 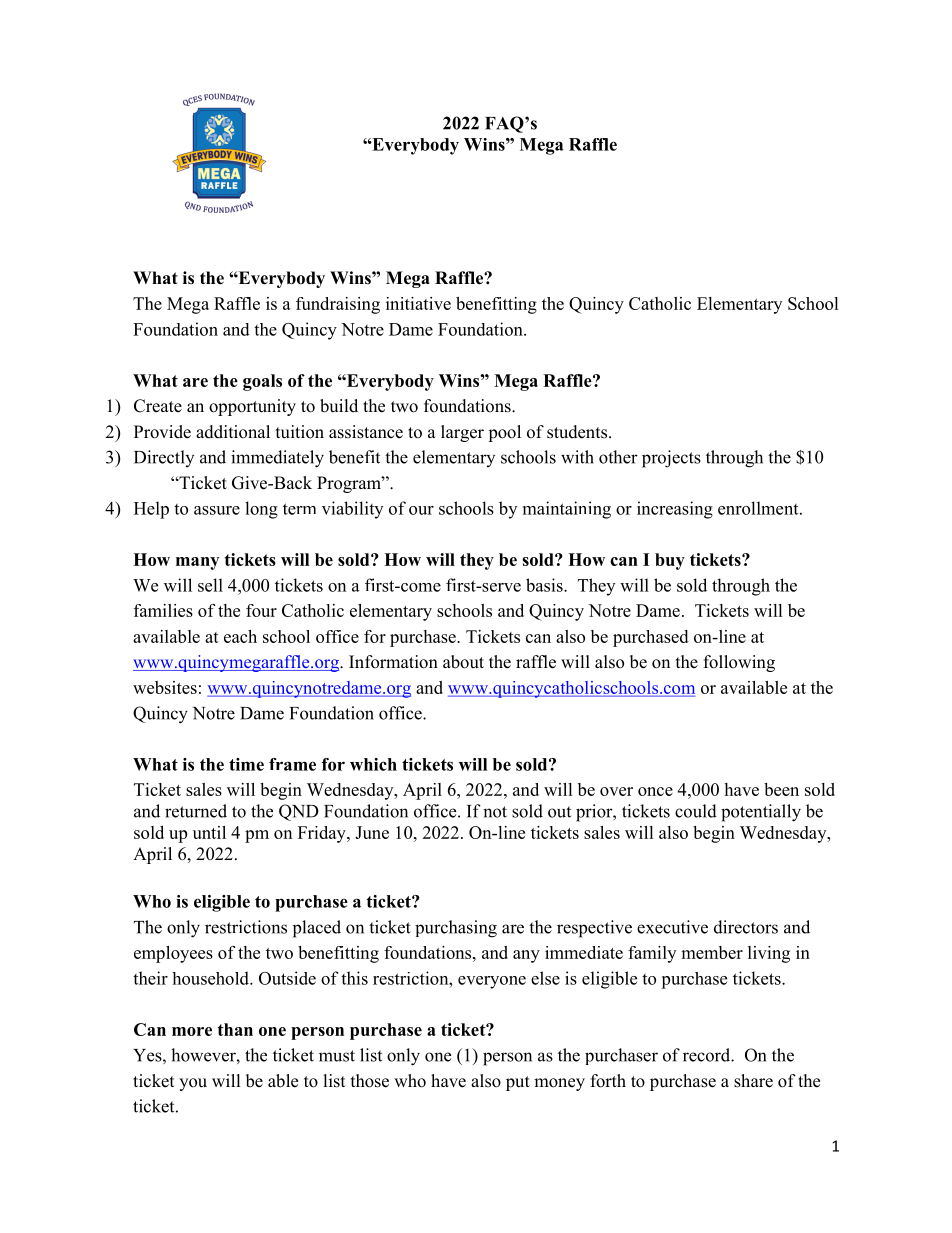 What do you see at coordinates (463, 662) in the screenshot?
I see `about` at bounding box center [463, 662].
